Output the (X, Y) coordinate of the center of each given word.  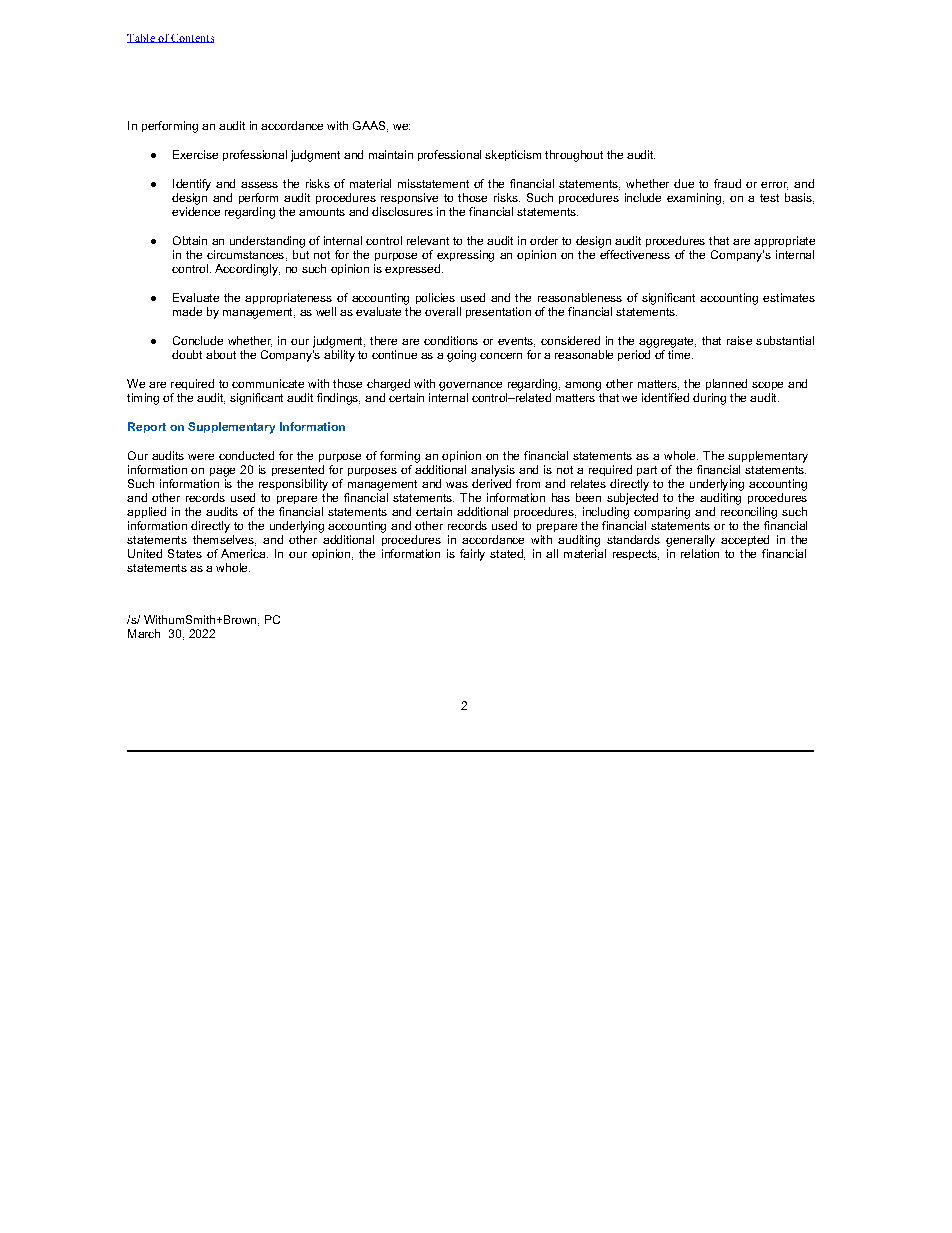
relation (700, 553)
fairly (472, 555)
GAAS (370, 126)
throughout (574, 156)
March (144, 633)
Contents (192, 38)
